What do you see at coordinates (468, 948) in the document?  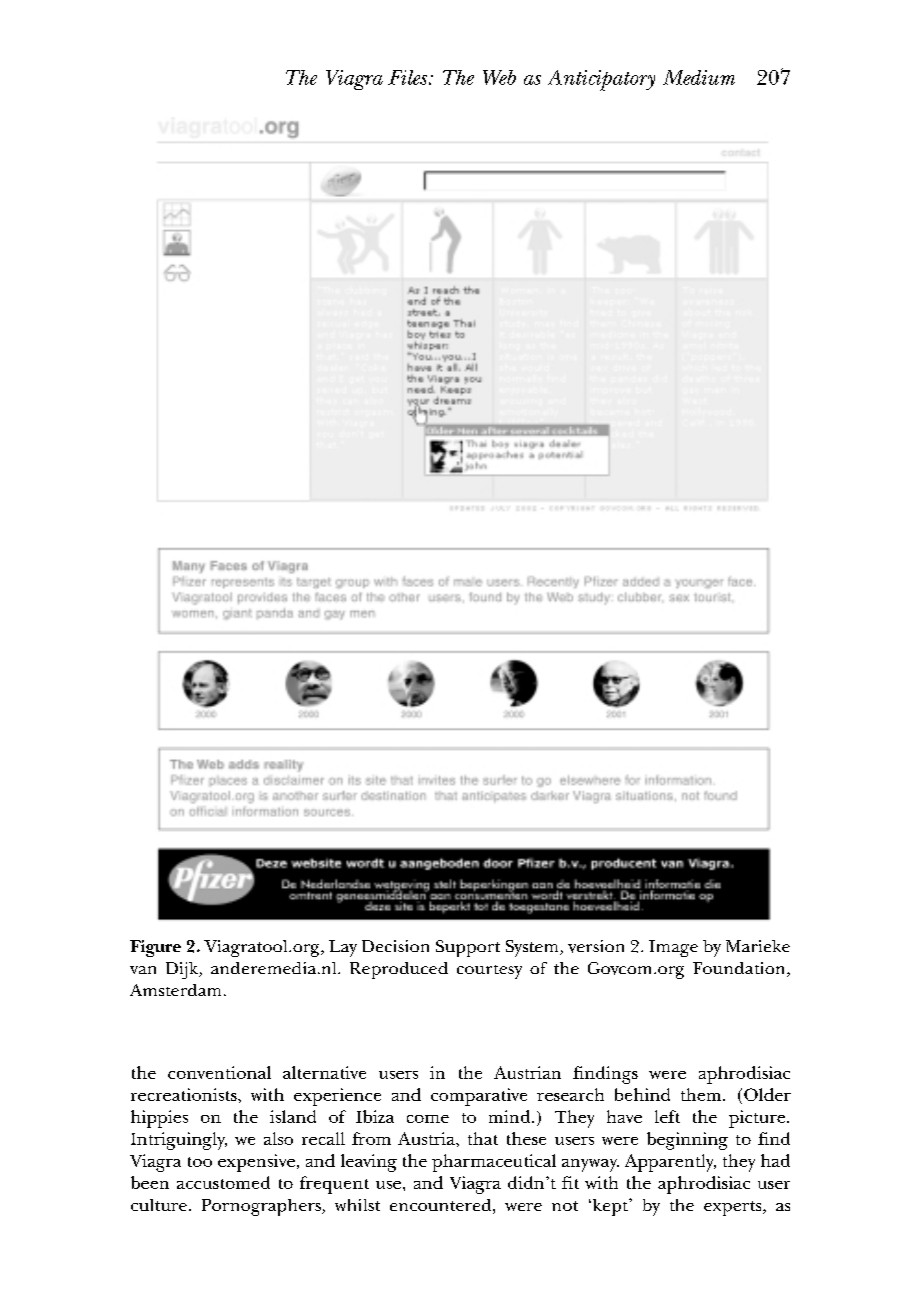 I see `Support` at bounding box center [468, 948].
